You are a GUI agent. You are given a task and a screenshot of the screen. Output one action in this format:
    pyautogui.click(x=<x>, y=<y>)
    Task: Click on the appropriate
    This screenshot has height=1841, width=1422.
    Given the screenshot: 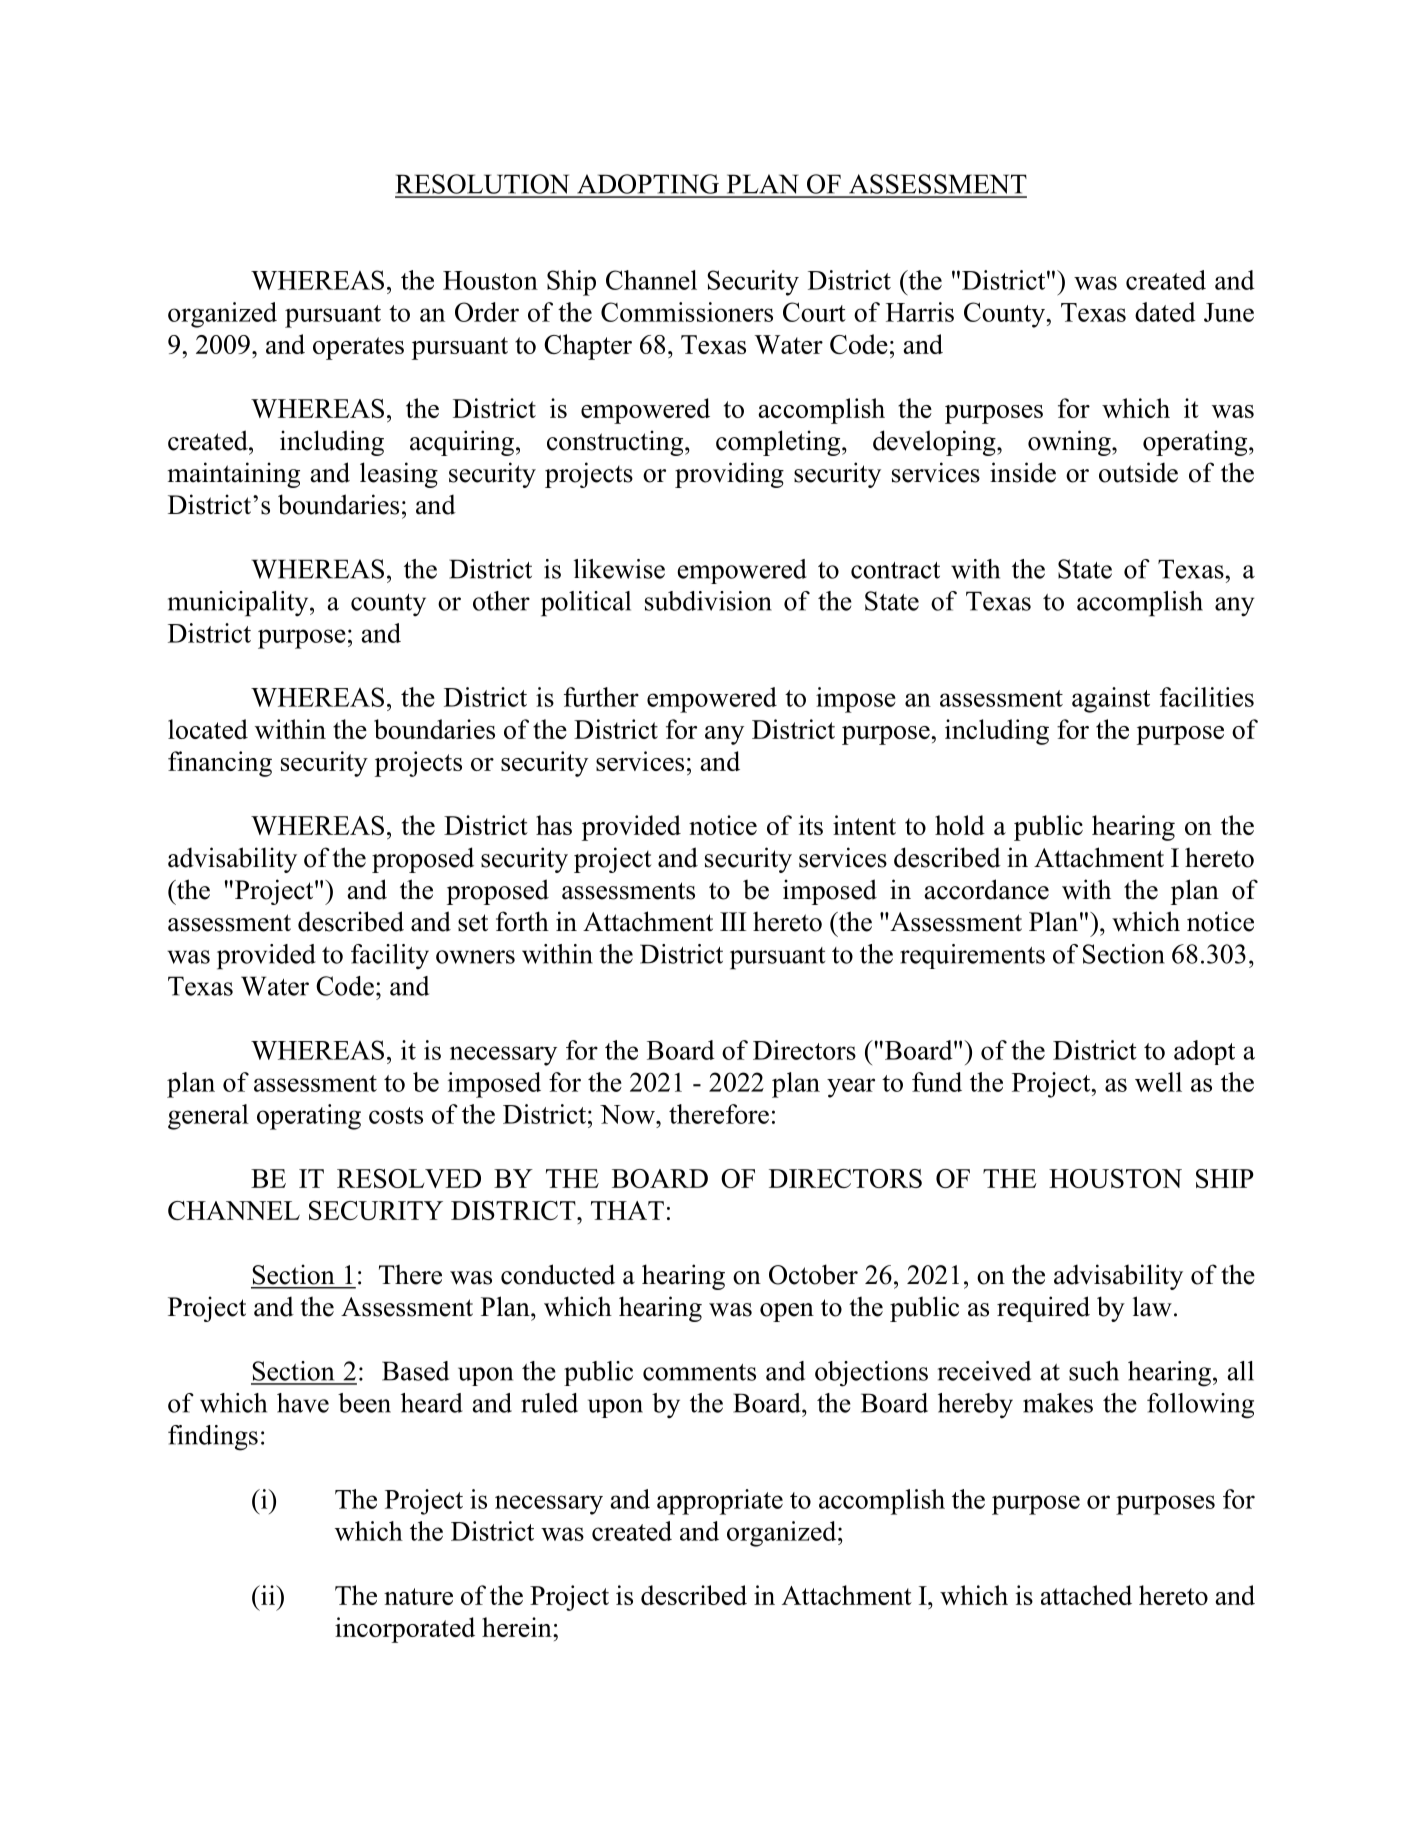 What is the action you would take?
    pyautogui.click(x=720, y=1502)
